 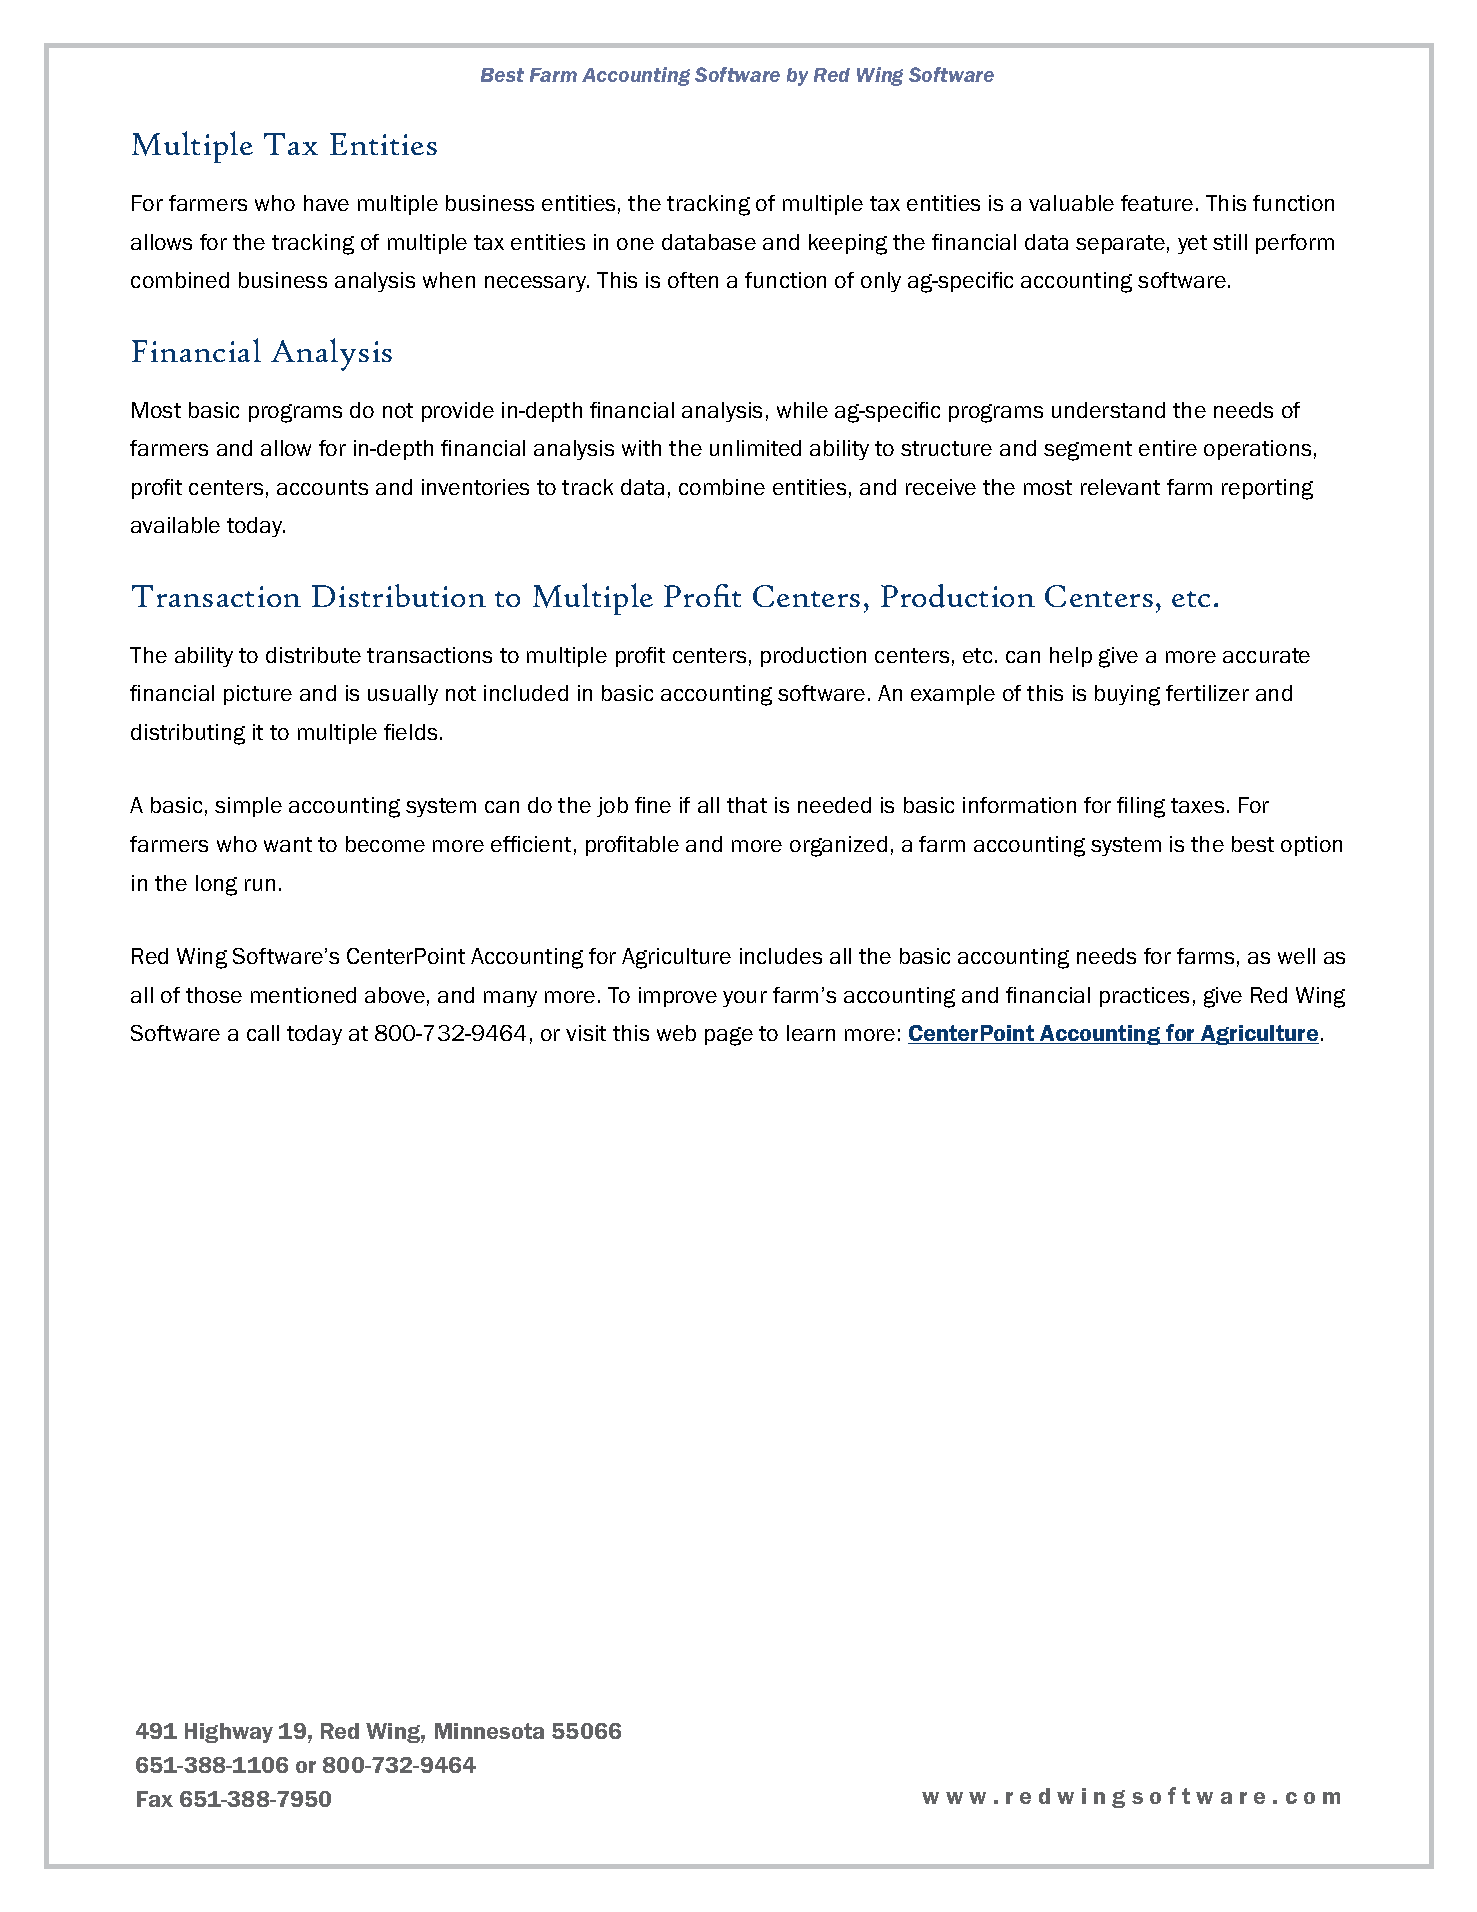 I want to click on picture, so click(x=258, y=695).
